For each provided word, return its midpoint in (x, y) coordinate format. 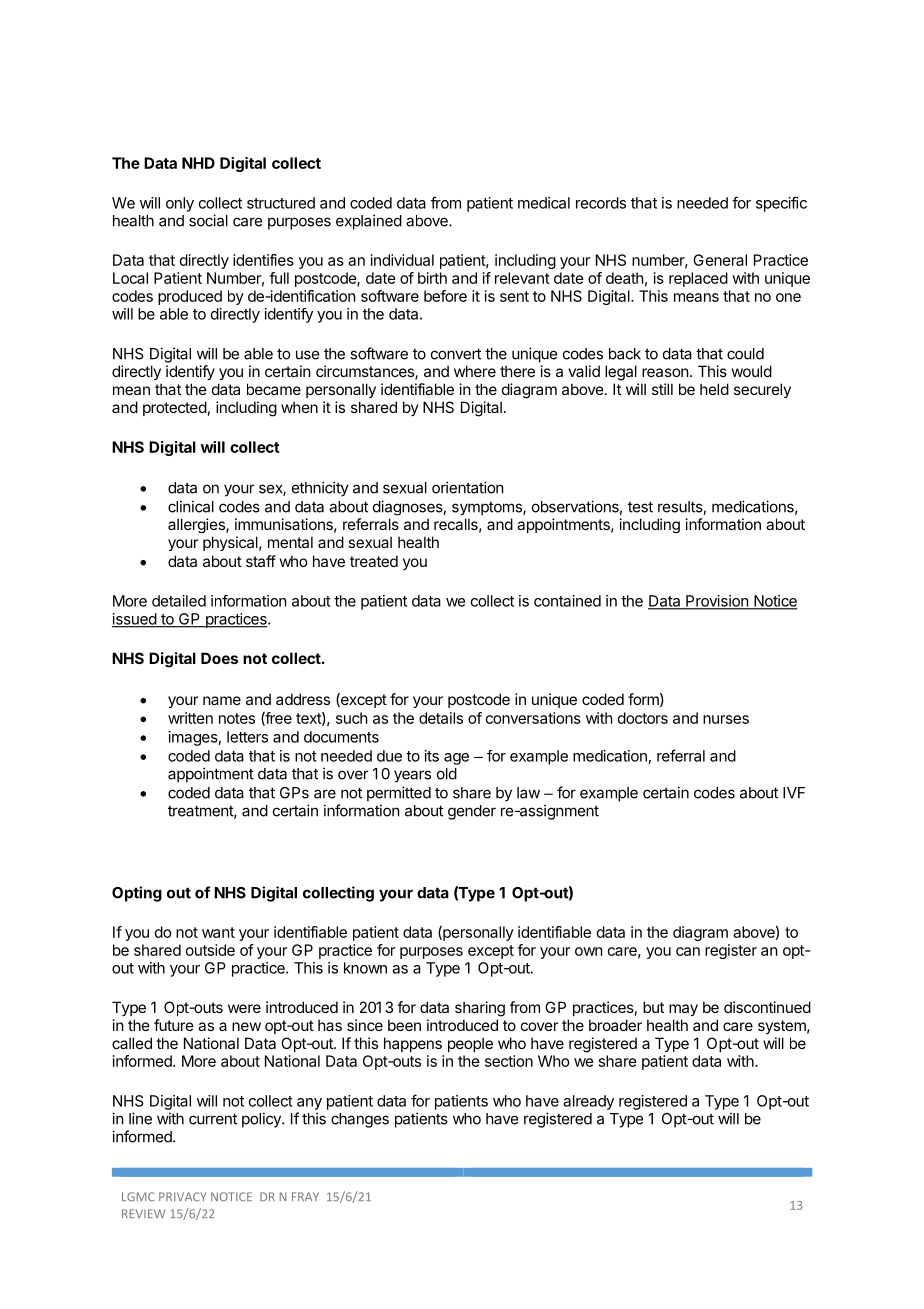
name (222, 700)
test (640, 507)
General (720, 260)
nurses (726, 719)
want (218, 932)
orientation (468, 487)
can (688, 951)
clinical (191, 506)
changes (360, 1120)
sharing (480, 1009)
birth (432, 278)
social (208, 220)
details (441, 718)
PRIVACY (182, 1196)
